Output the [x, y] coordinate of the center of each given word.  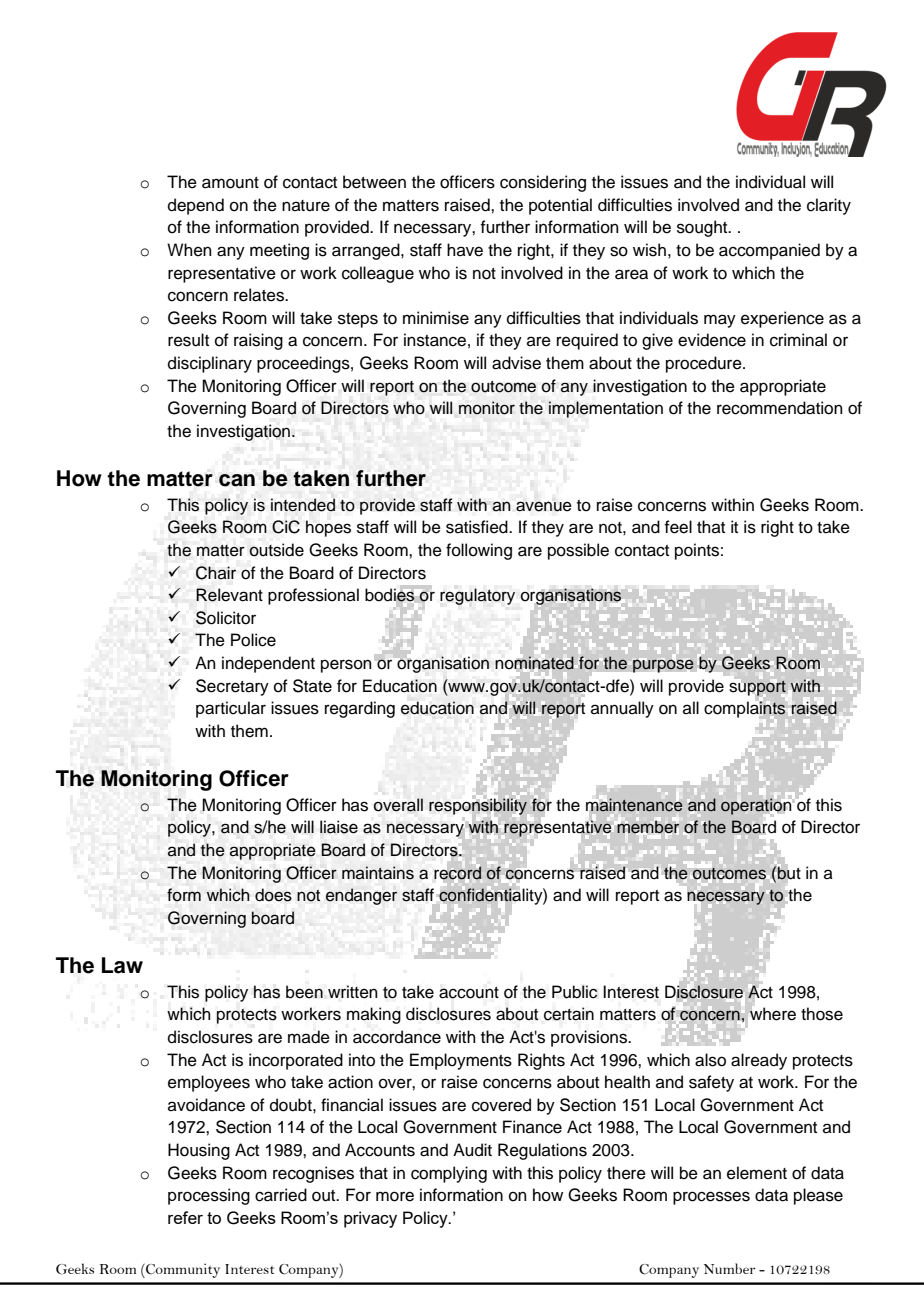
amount [230, 183]
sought [703, 228]
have [465, 250]
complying [449, 1174]
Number [730, 1268]
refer [185, 1217]
